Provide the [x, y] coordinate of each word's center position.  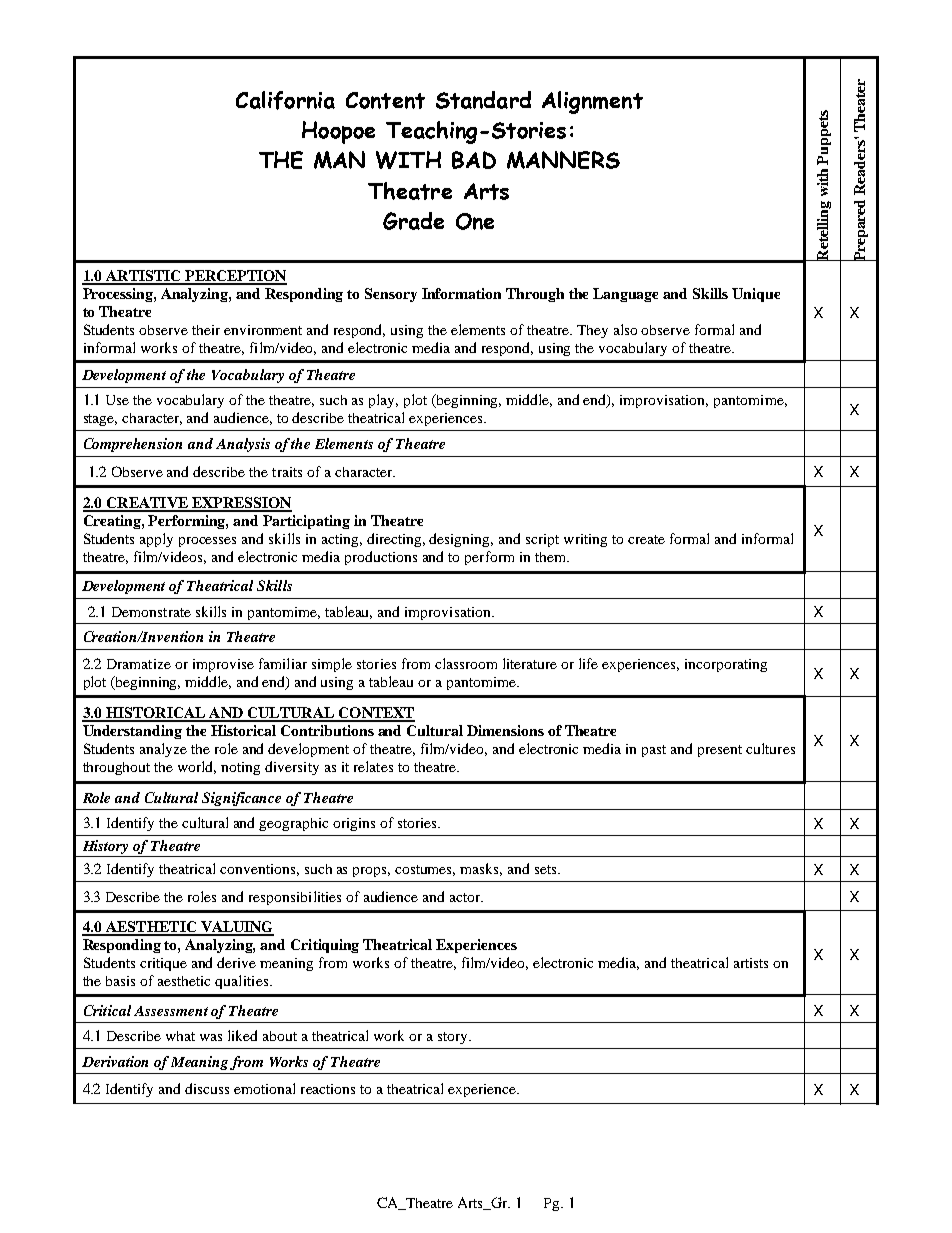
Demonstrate [151, 612]
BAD [474, 160]
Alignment [592, 102]
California [285, 100]
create [646, 539]
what [180, 1036]
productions [381, 558]
